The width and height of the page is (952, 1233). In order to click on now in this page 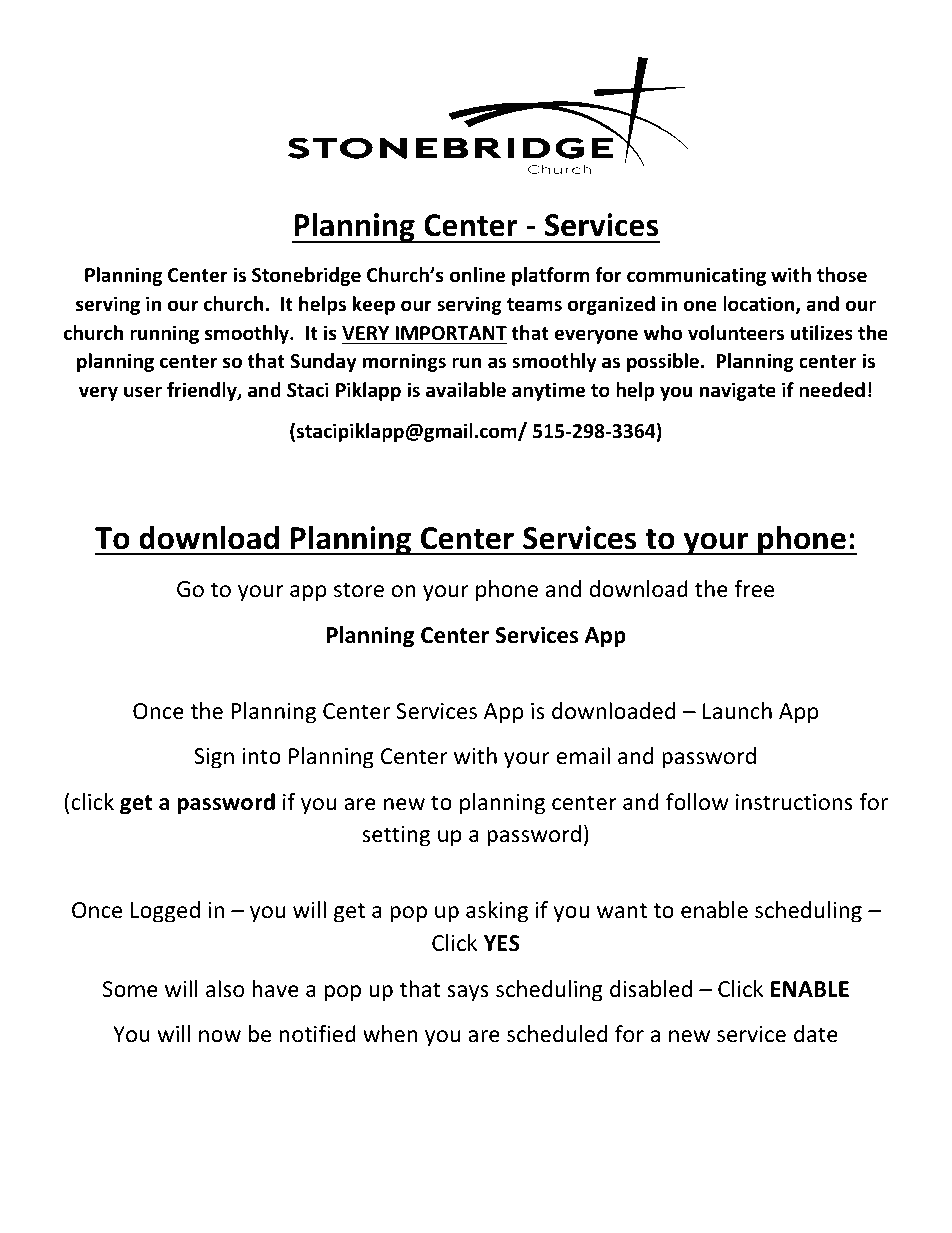, I will do `click(220, 1036)`.
